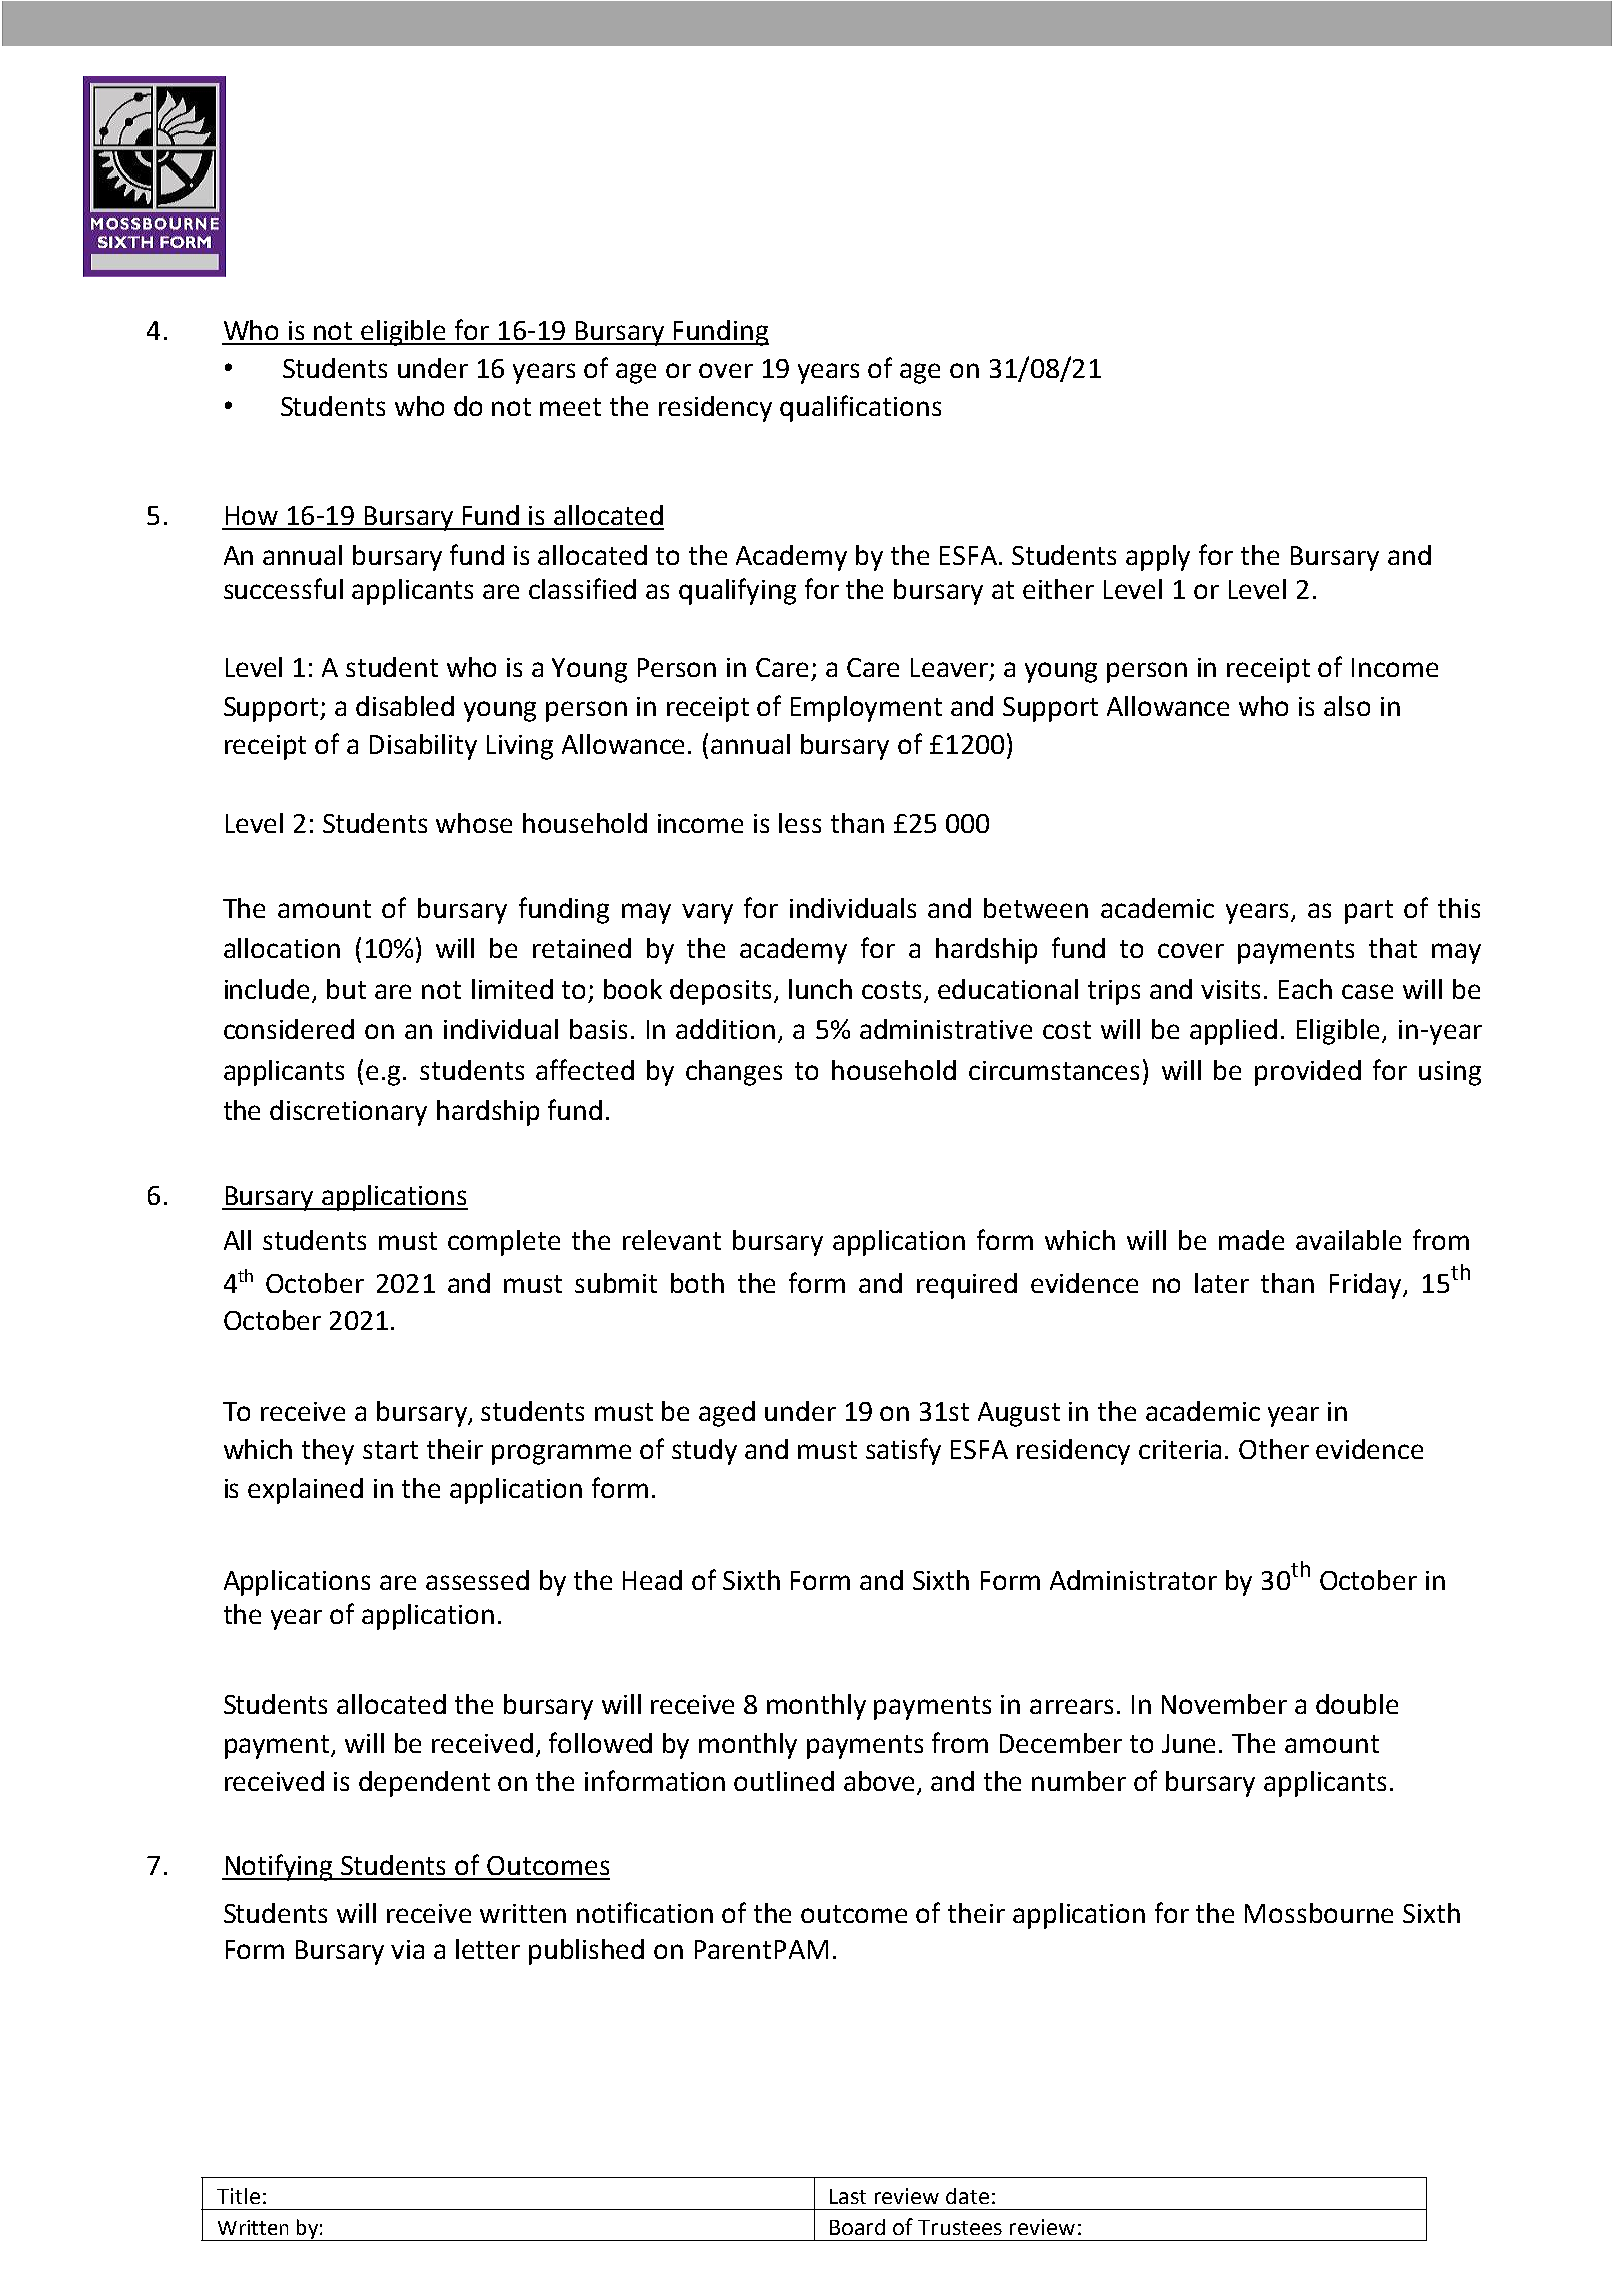  Describe the element at coordinates (424, 1784) in the screenshot. I see `dependent` at that location.
